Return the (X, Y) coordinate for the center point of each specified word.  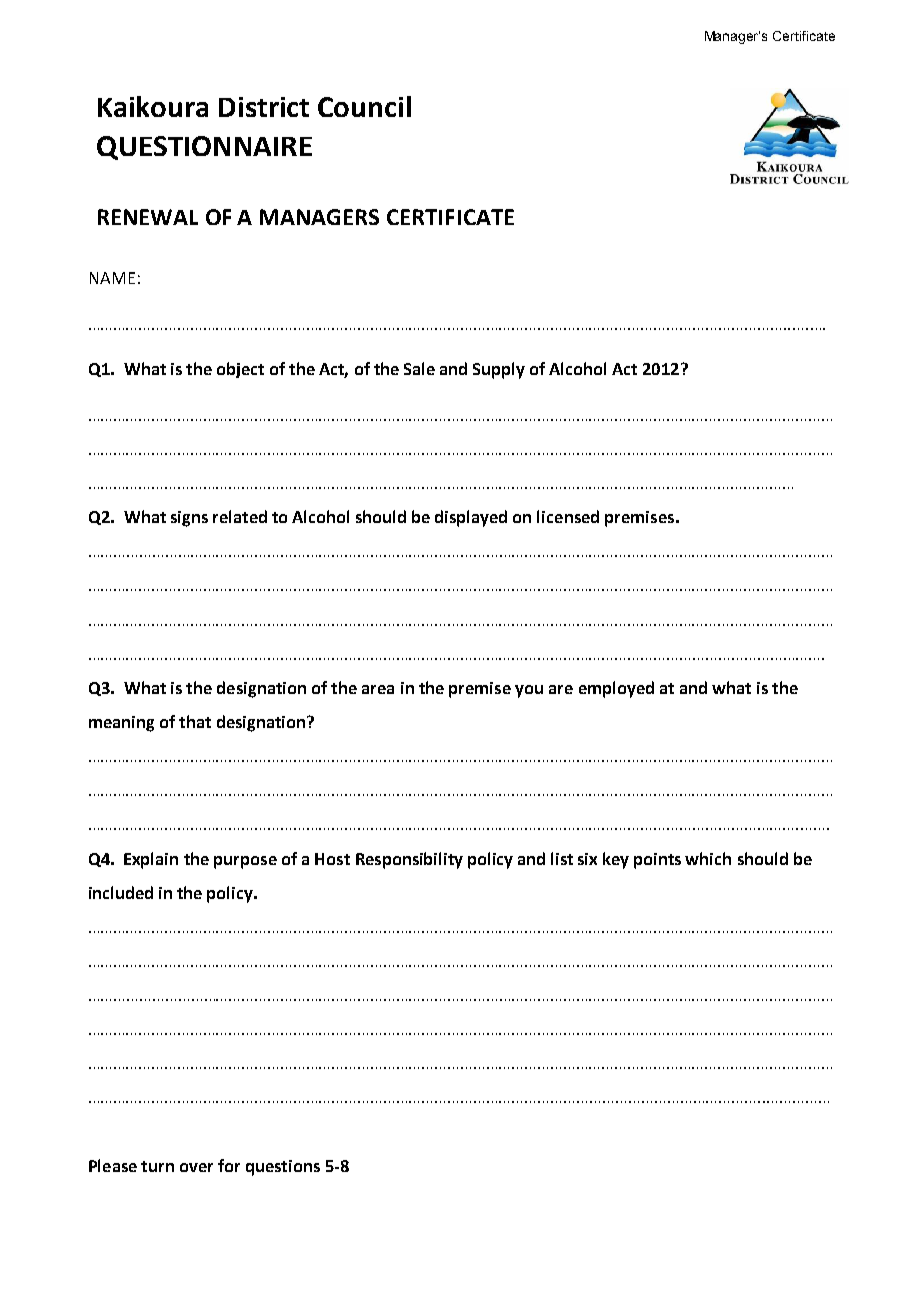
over (196, 1167)
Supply (499, 370)
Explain (151, 860)
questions (283, 1168)
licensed (568, 516)
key (616, 860)
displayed (471, 518)
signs (189, 519)
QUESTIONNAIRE (204, 148)
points (657, 861)
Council (364, 106)
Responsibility (409, 860)
